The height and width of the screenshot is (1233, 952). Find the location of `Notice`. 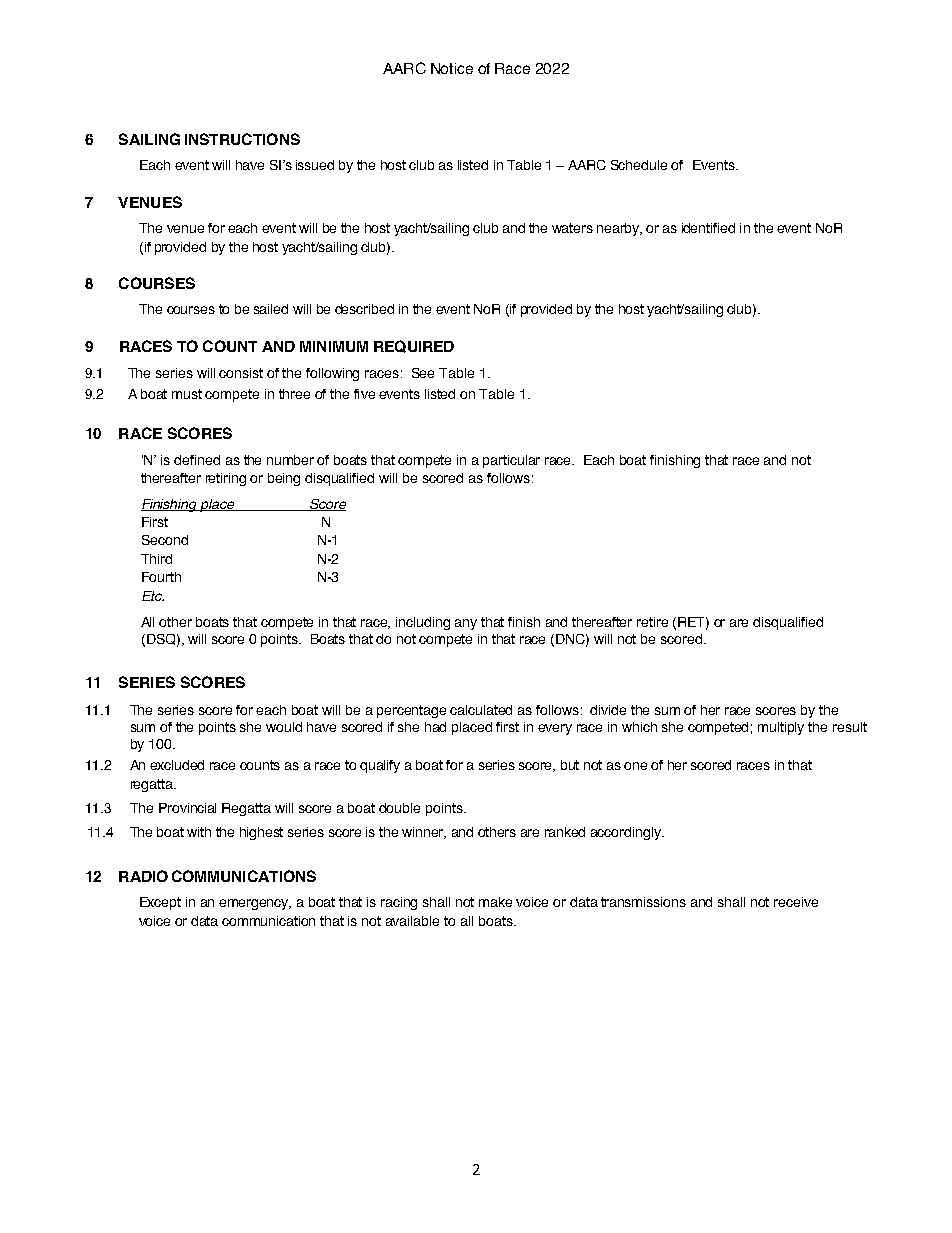

Notice is located at coordinates (452, 68).
